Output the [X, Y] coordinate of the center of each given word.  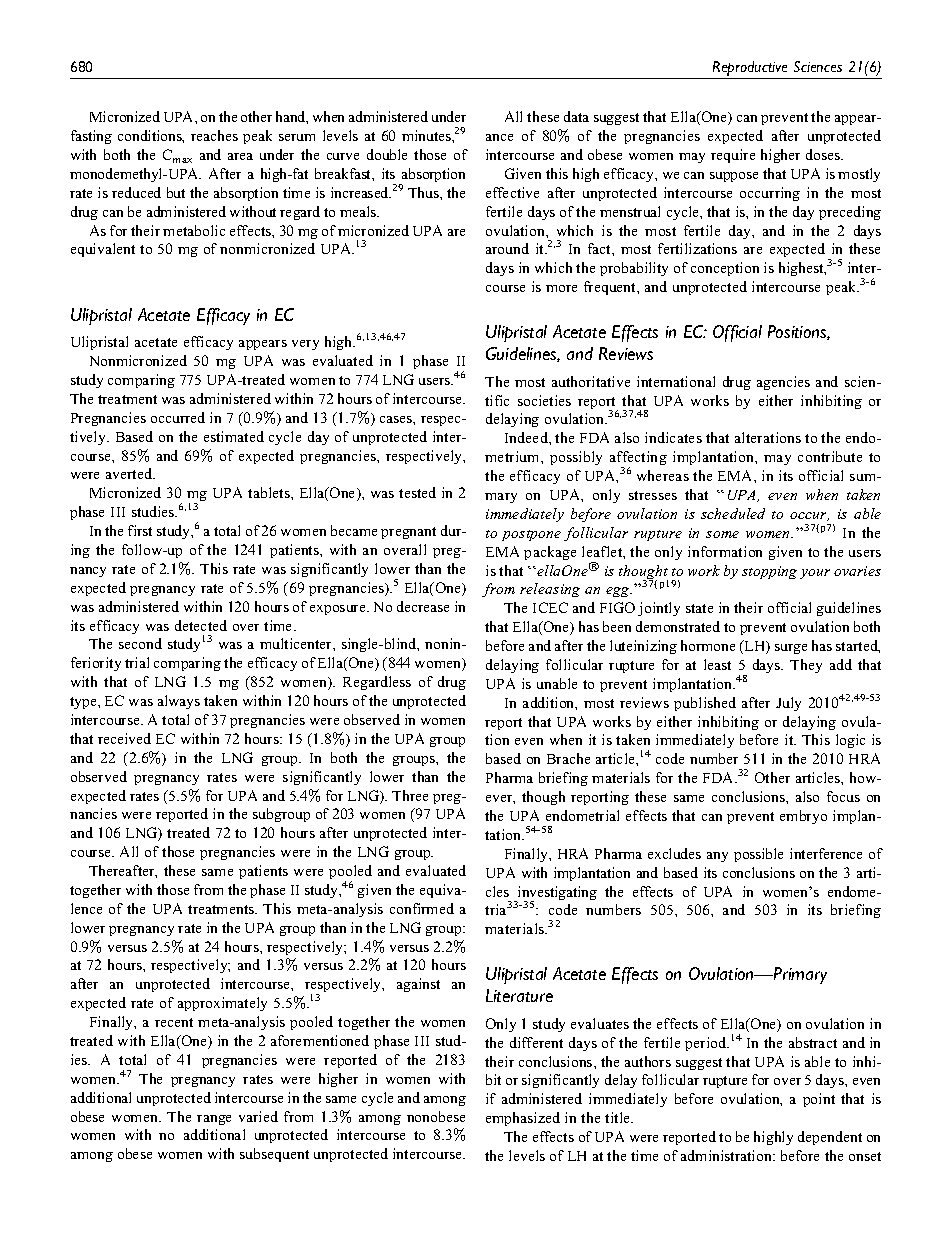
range [214, 1120]
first [140, 530]
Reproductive [750, 68]
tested [417, 492]
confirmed [422, 908]
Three [410, 795]
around [507, 248]
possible [758, 855]
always [179, 702]
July [788, 704]
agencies [783, 383]
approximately [222, 1004]
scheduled [733, 513]
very [305, 345]
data [576, 116]
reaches [214, 135]
